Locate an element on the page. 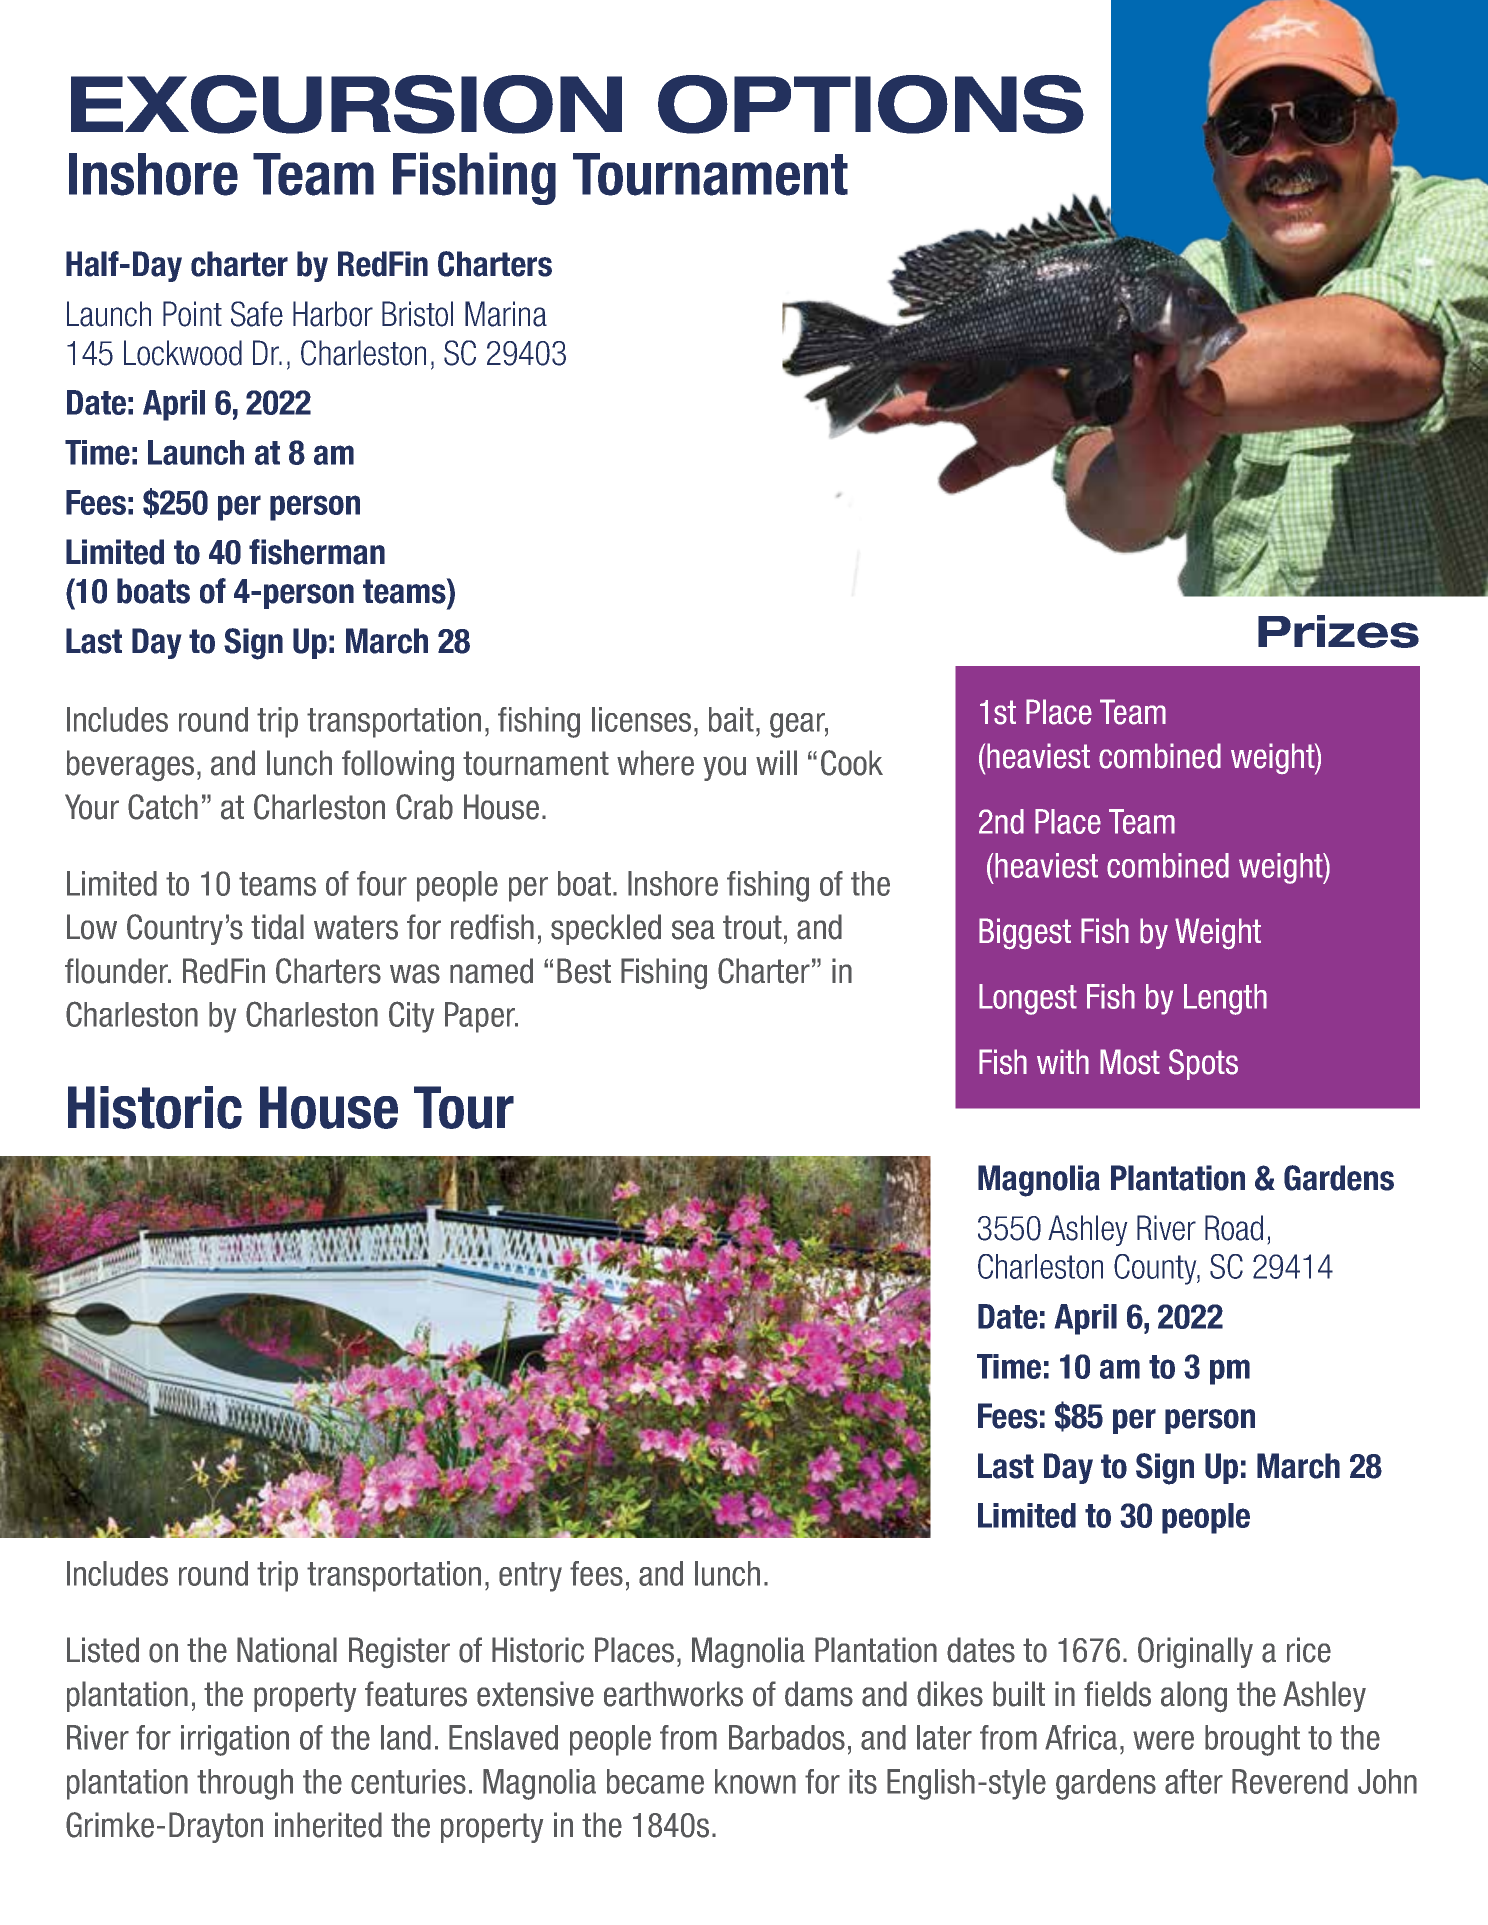  Prizes is located at coordinates (1338, 631).
